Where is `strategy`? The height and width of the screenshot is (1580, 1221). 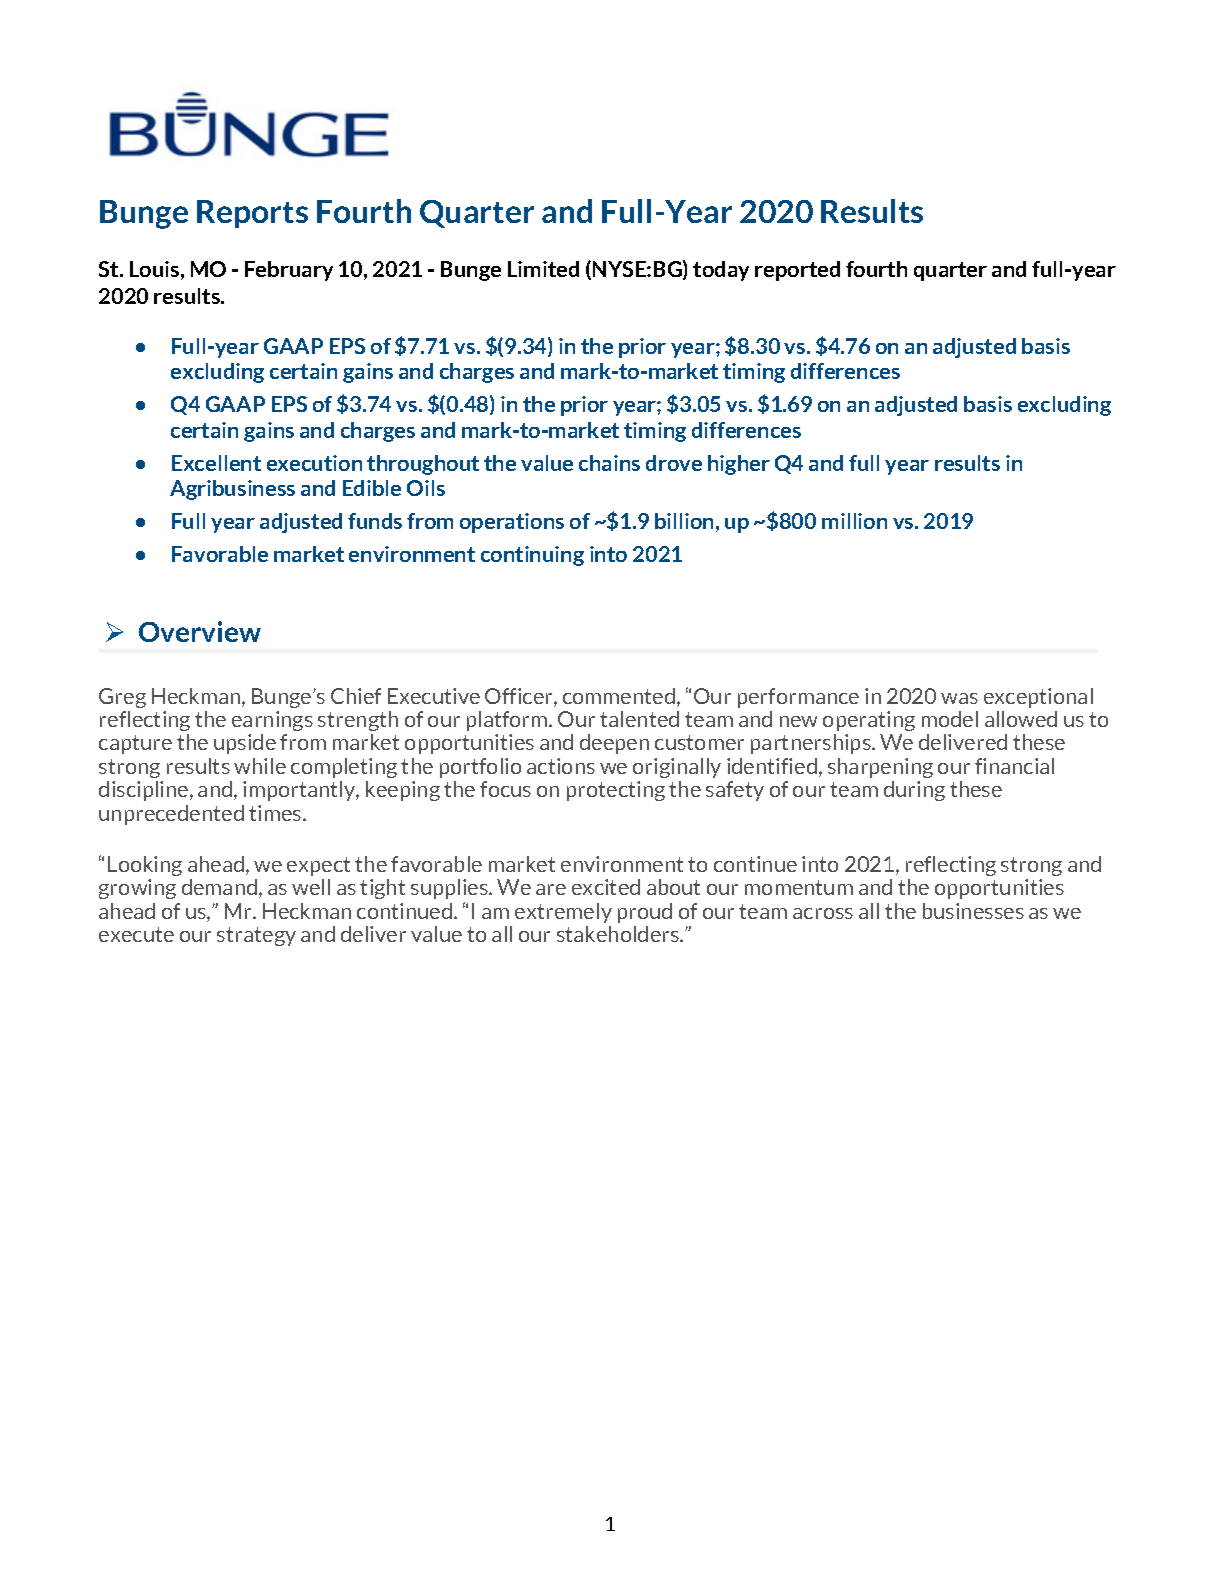 strategy is located at coordinates (256, 936).
